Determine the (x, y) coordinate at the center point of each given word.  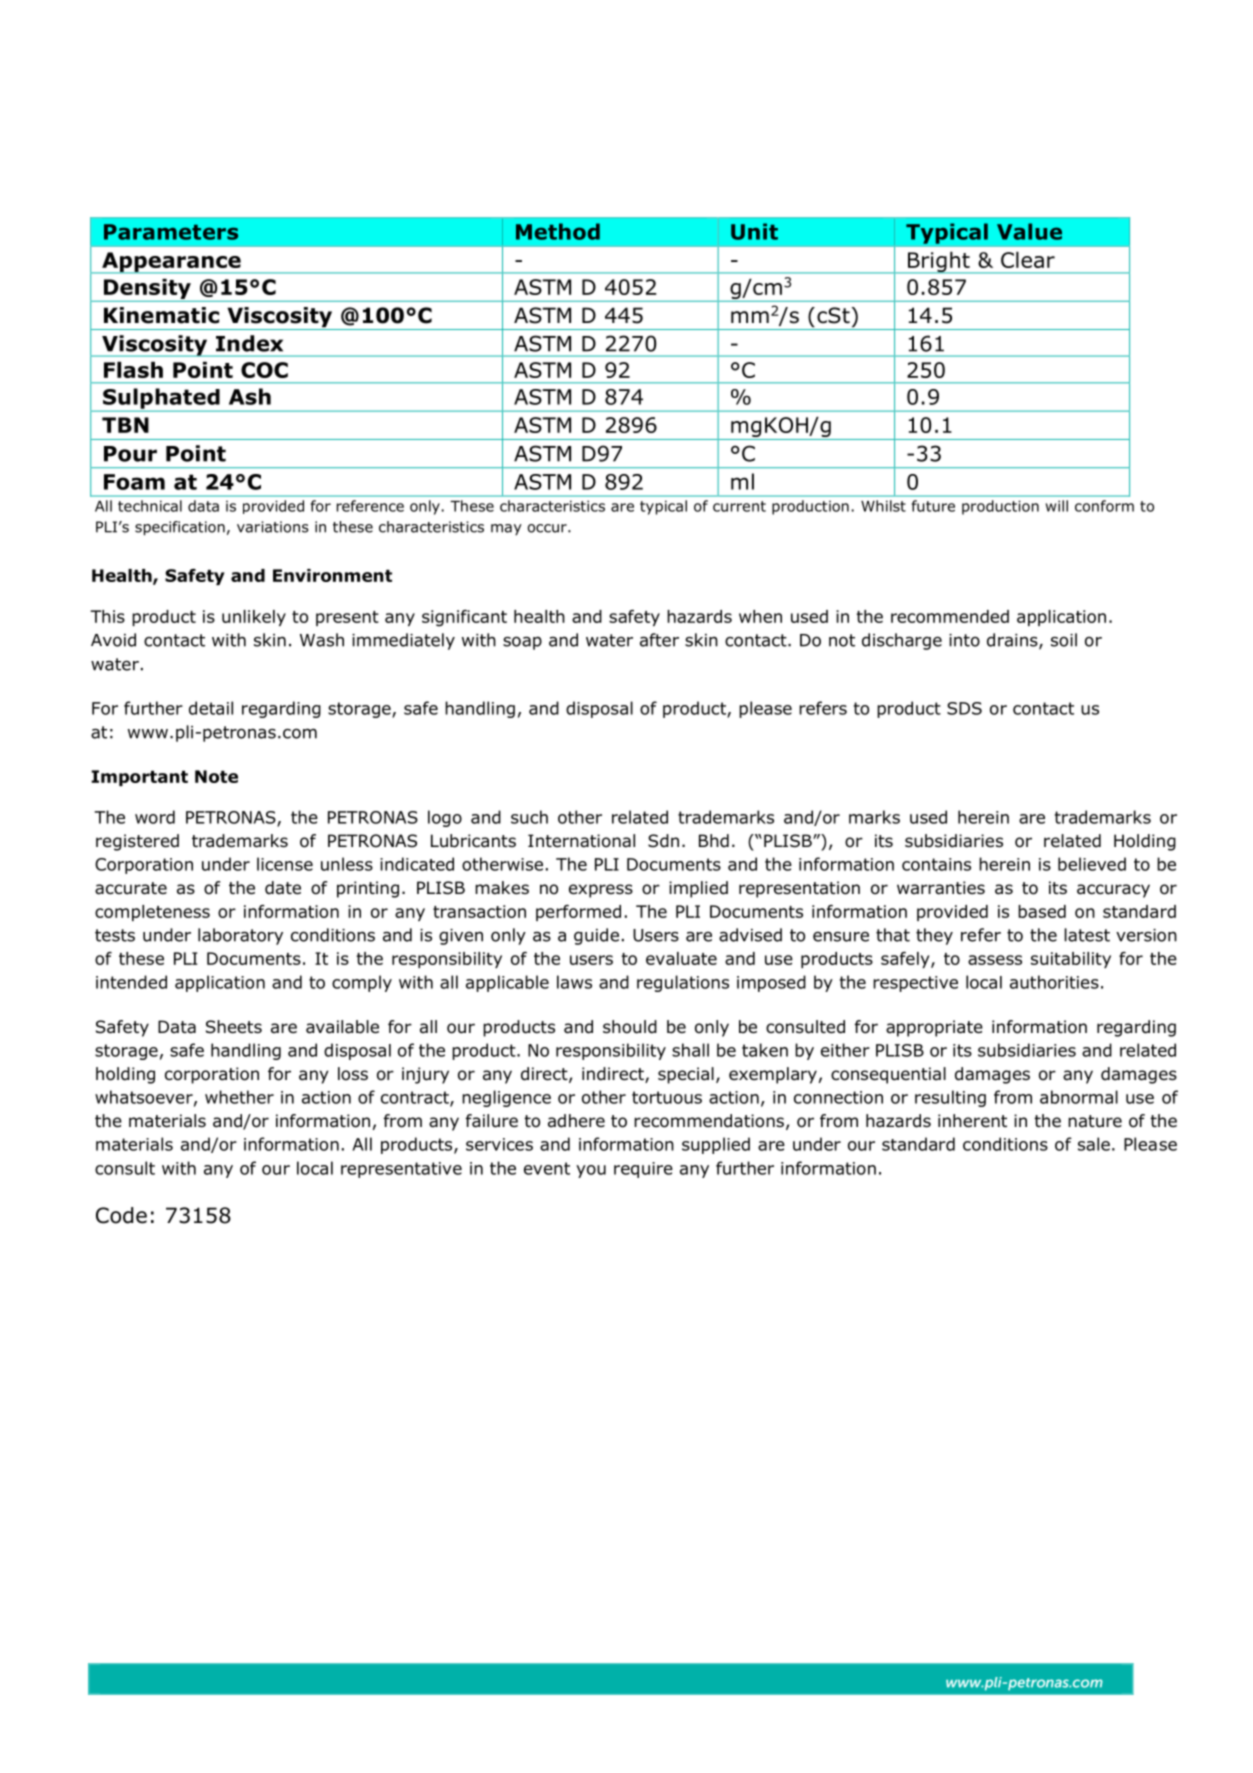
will (1057, 506)
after (659, 640)
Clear (1028, 260)
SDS (964, 708)
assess (995, 960)
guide (596, 936)
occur (548, 528)
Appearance (171, 263)
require (643, 1170)
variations (273, 527)
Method (558, 231)
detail (211, 708)
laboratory (240, 936)
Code (121, 1215)
